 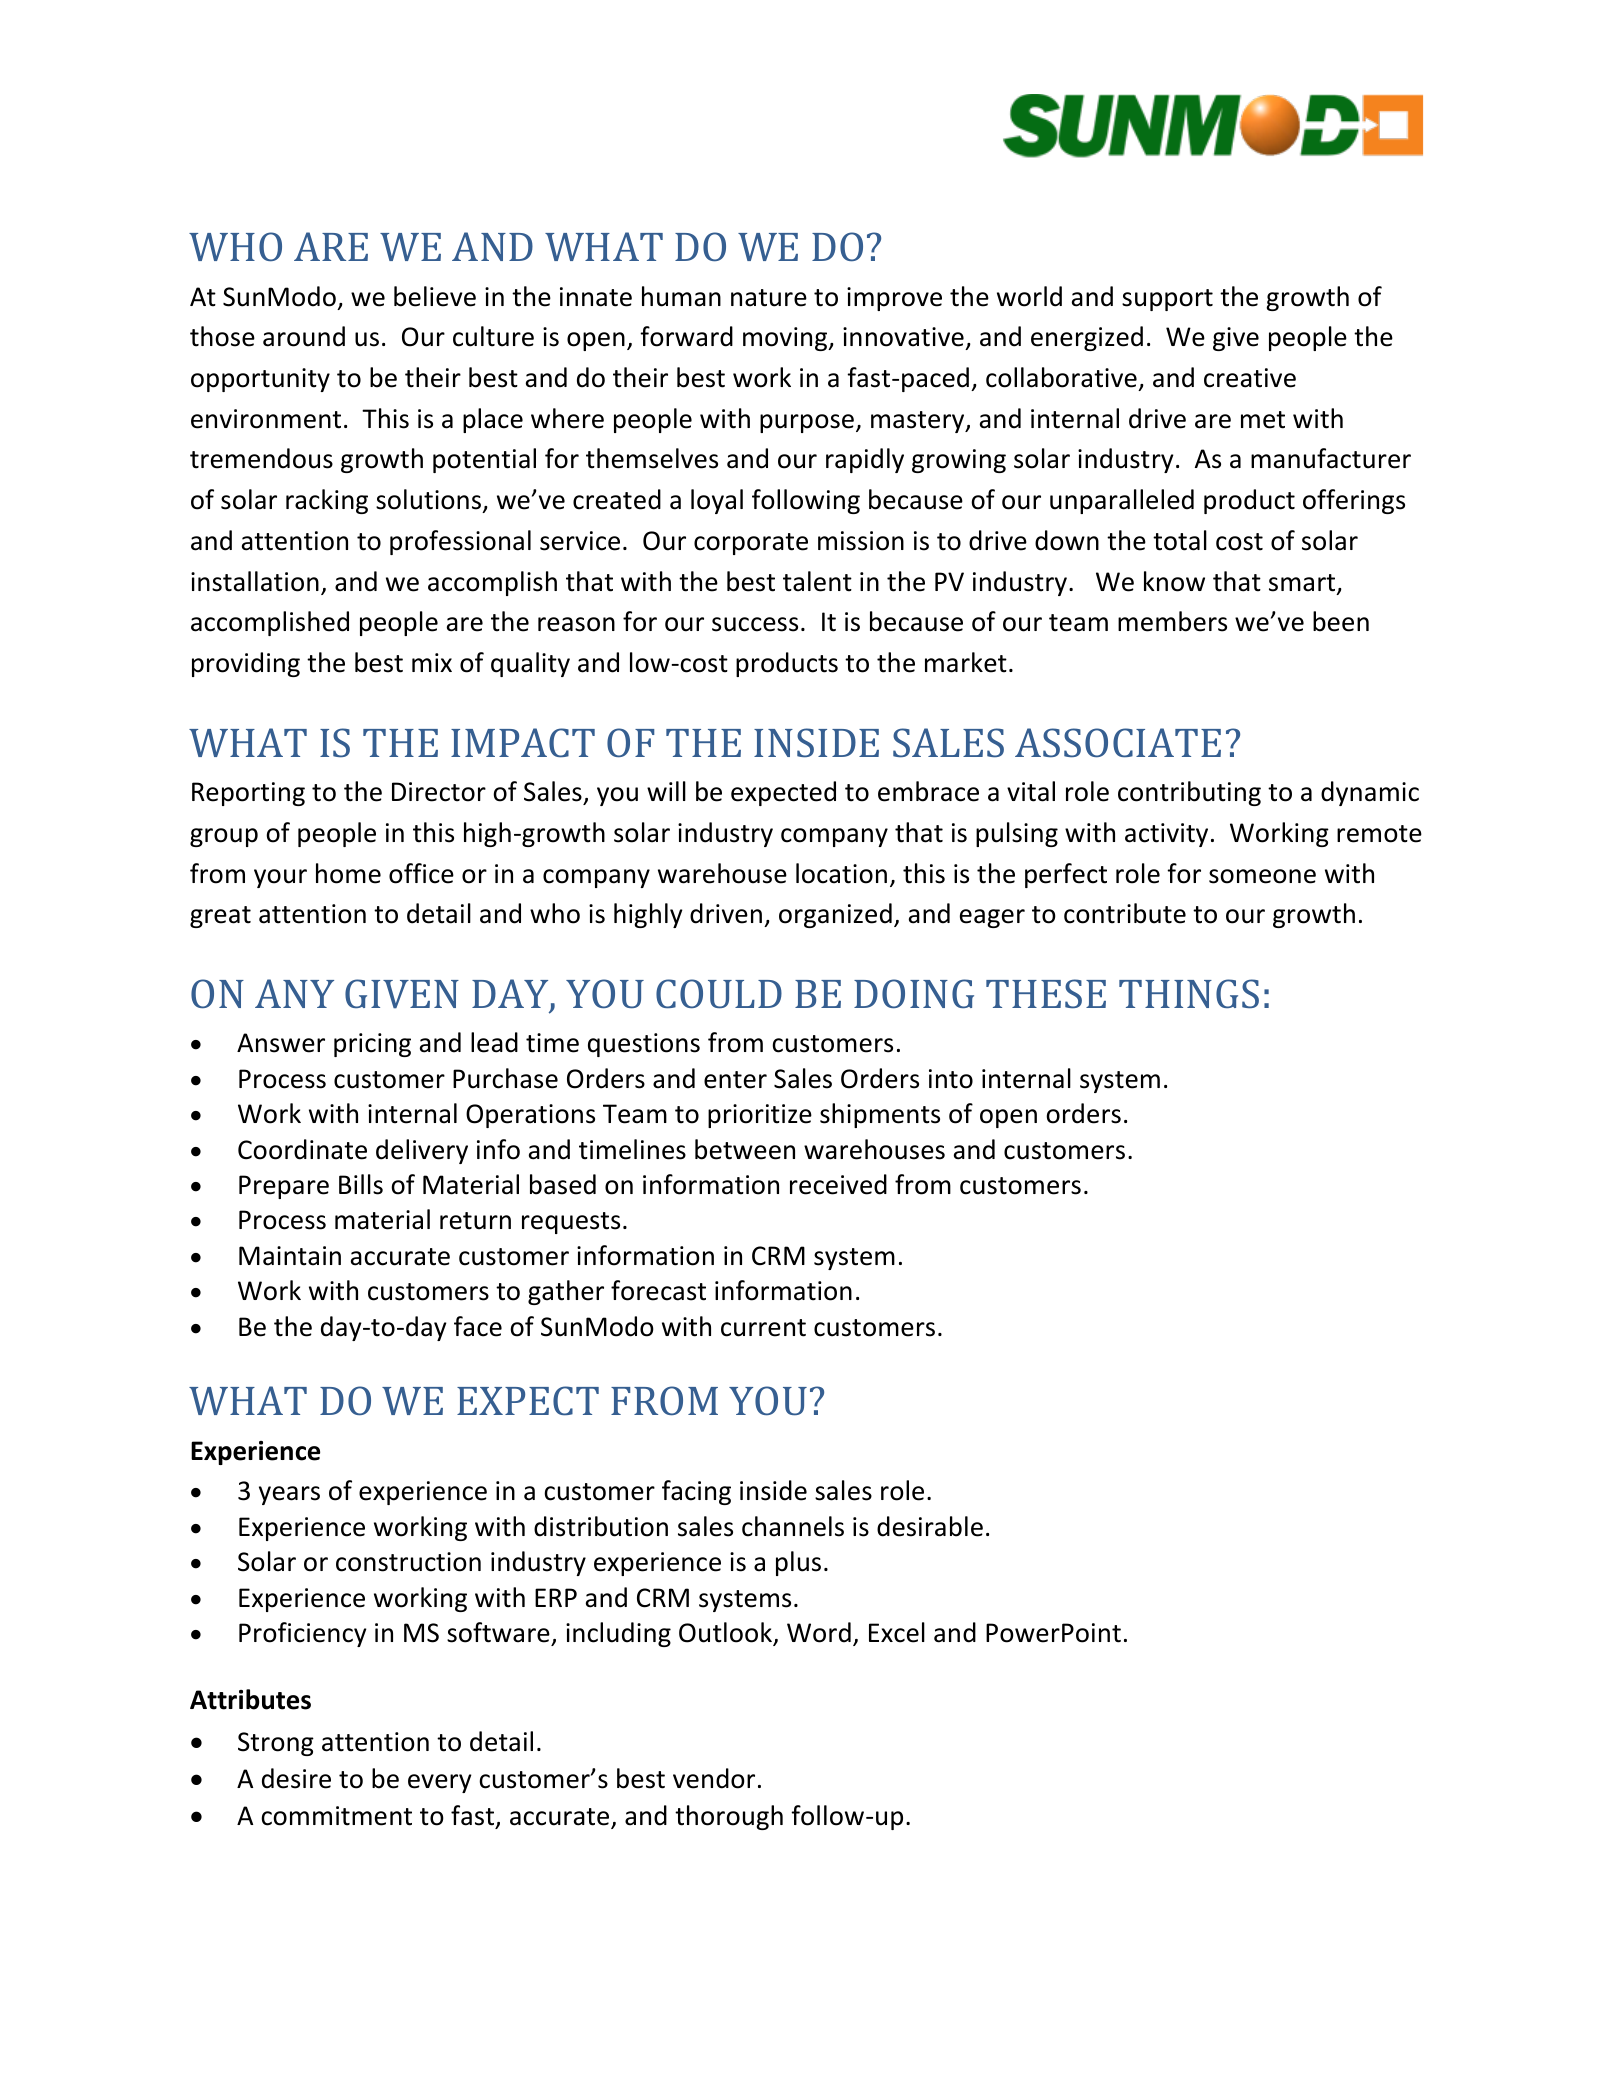 I want to click on desire, so click(x=296, y=1778).
